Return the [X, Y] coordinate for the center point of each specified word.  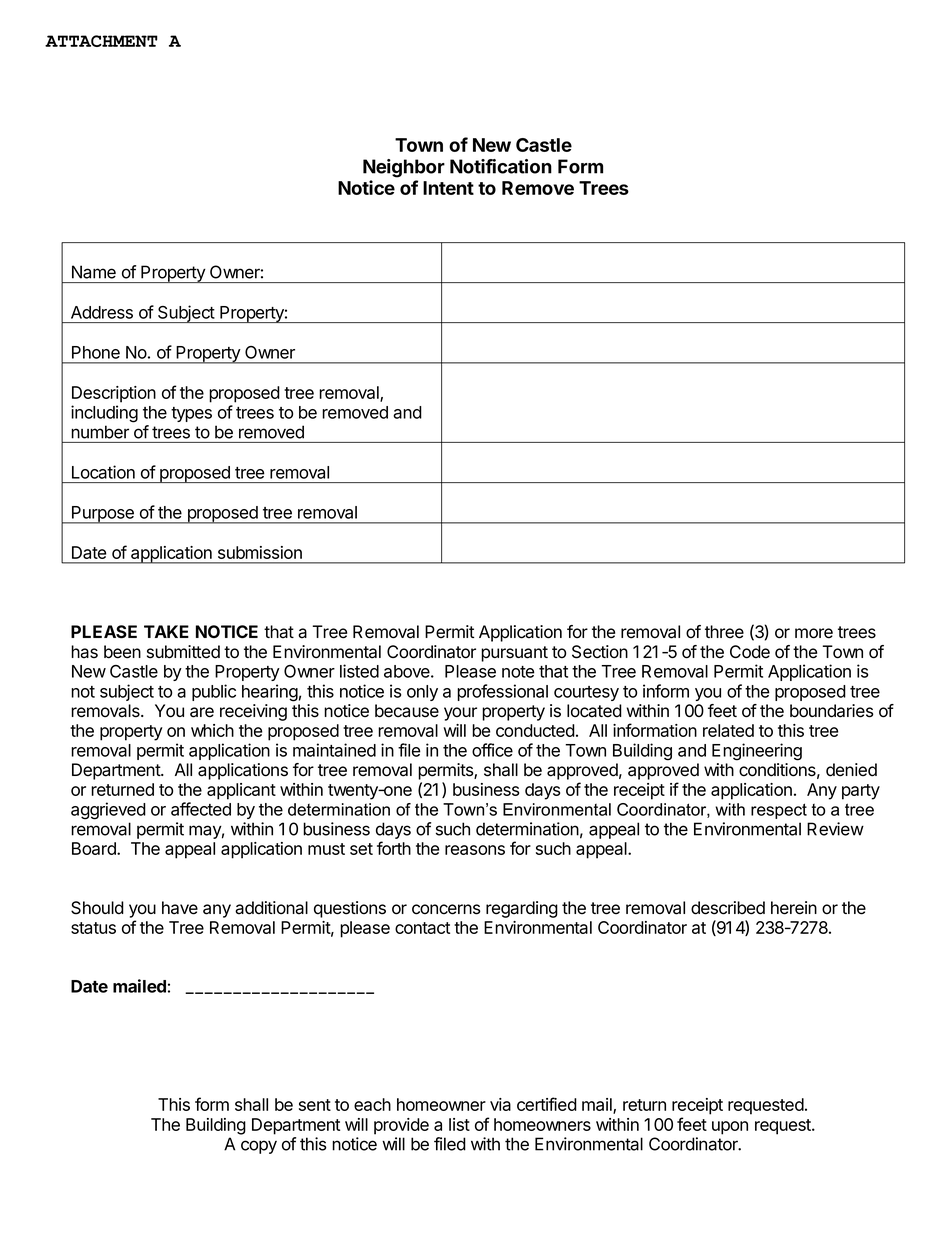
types [191, 414]
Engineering [757, 752]
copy [259, 1147]
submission [260, 552]
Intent [448, 188]
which [212, 730]
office [492, 750]
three [724, 632]
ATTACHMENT [101, 41]
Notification [501, 166]
